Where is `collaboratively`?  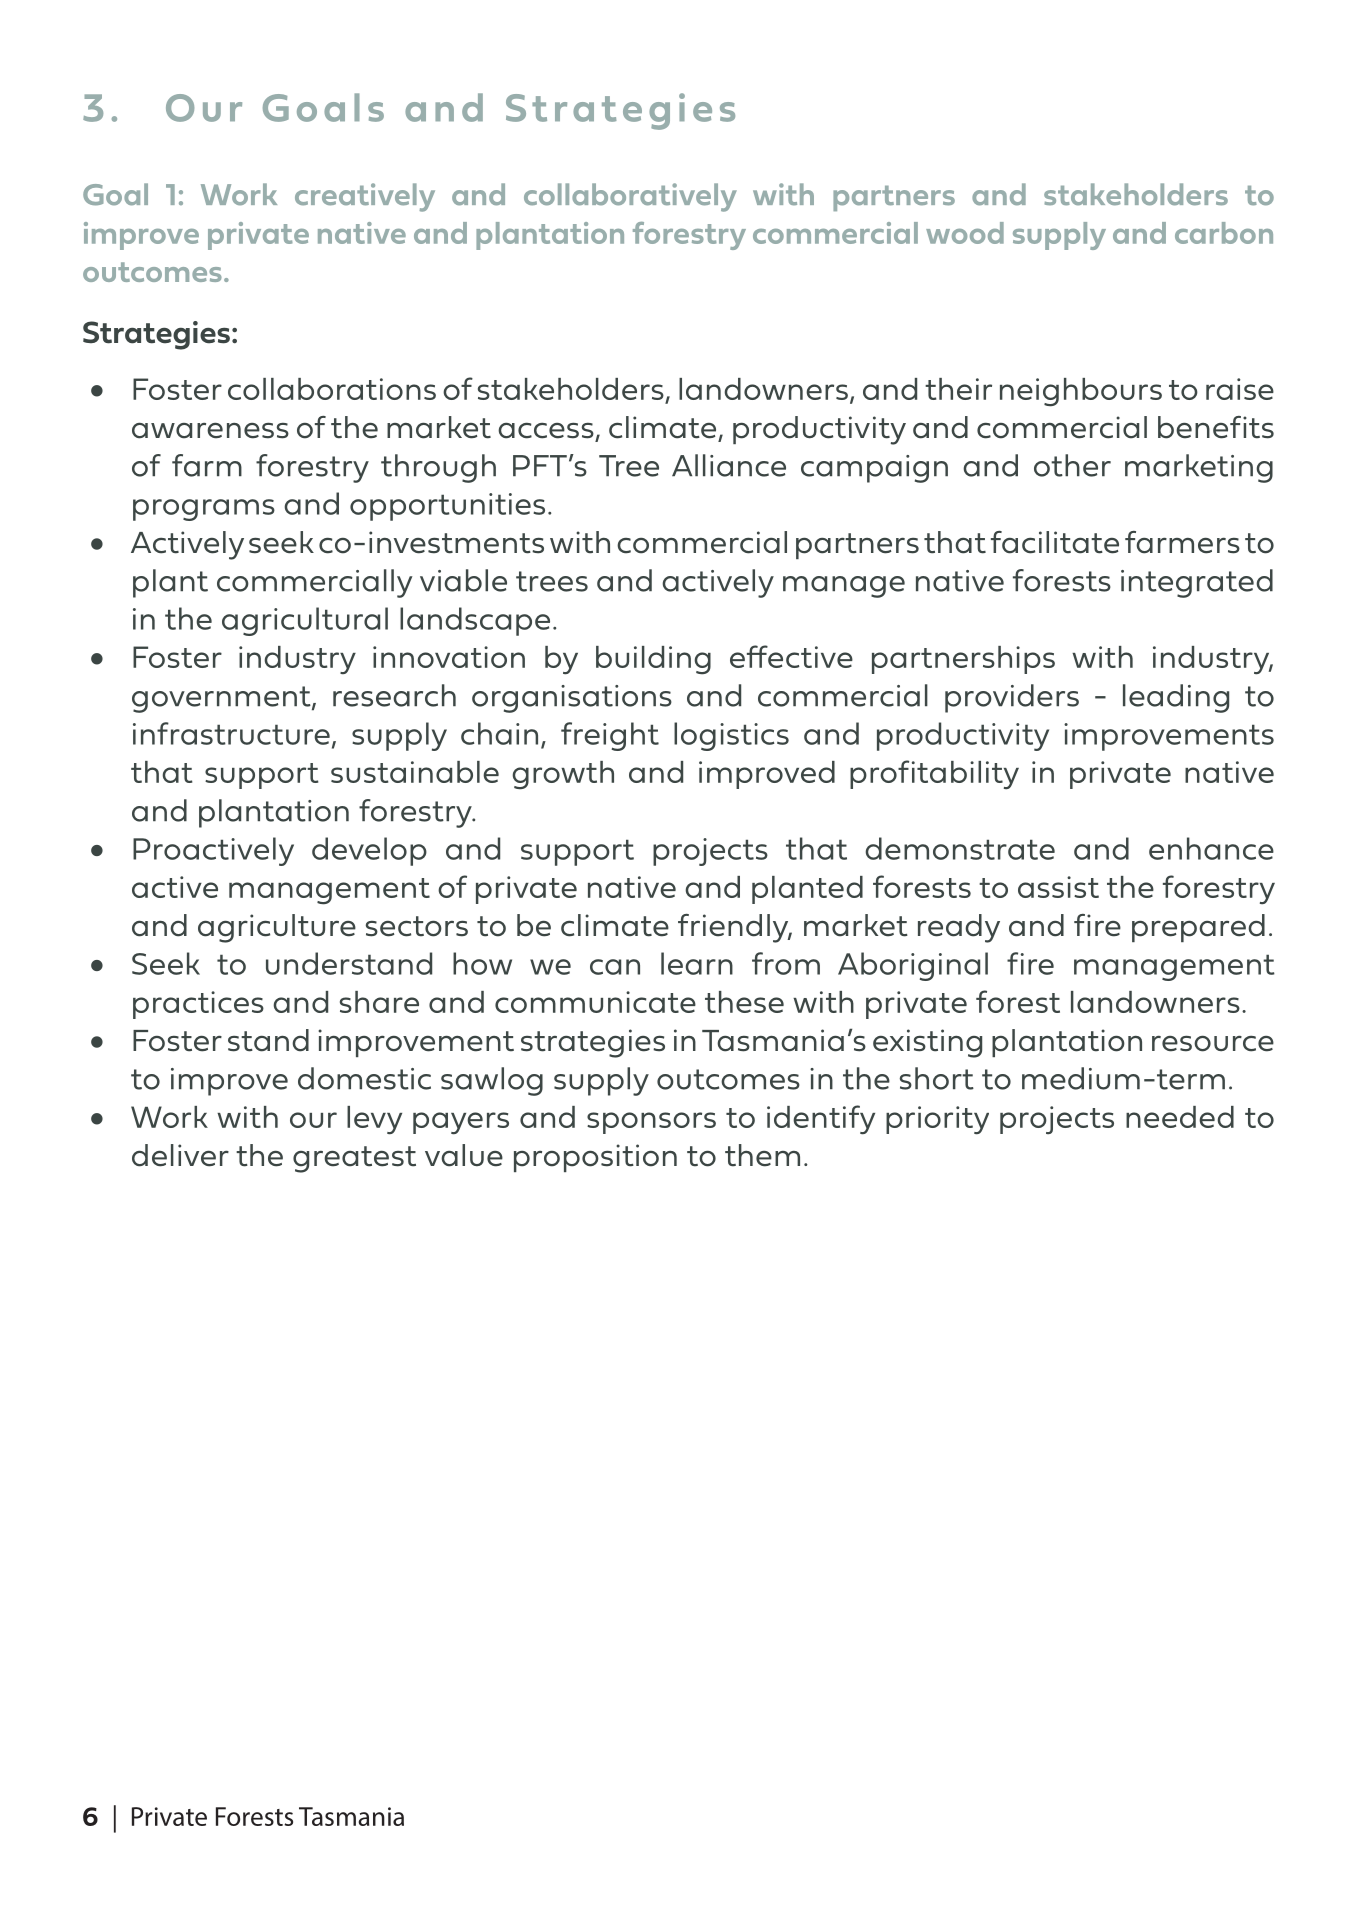
collaboratively is located at coordinates (630, 197).
